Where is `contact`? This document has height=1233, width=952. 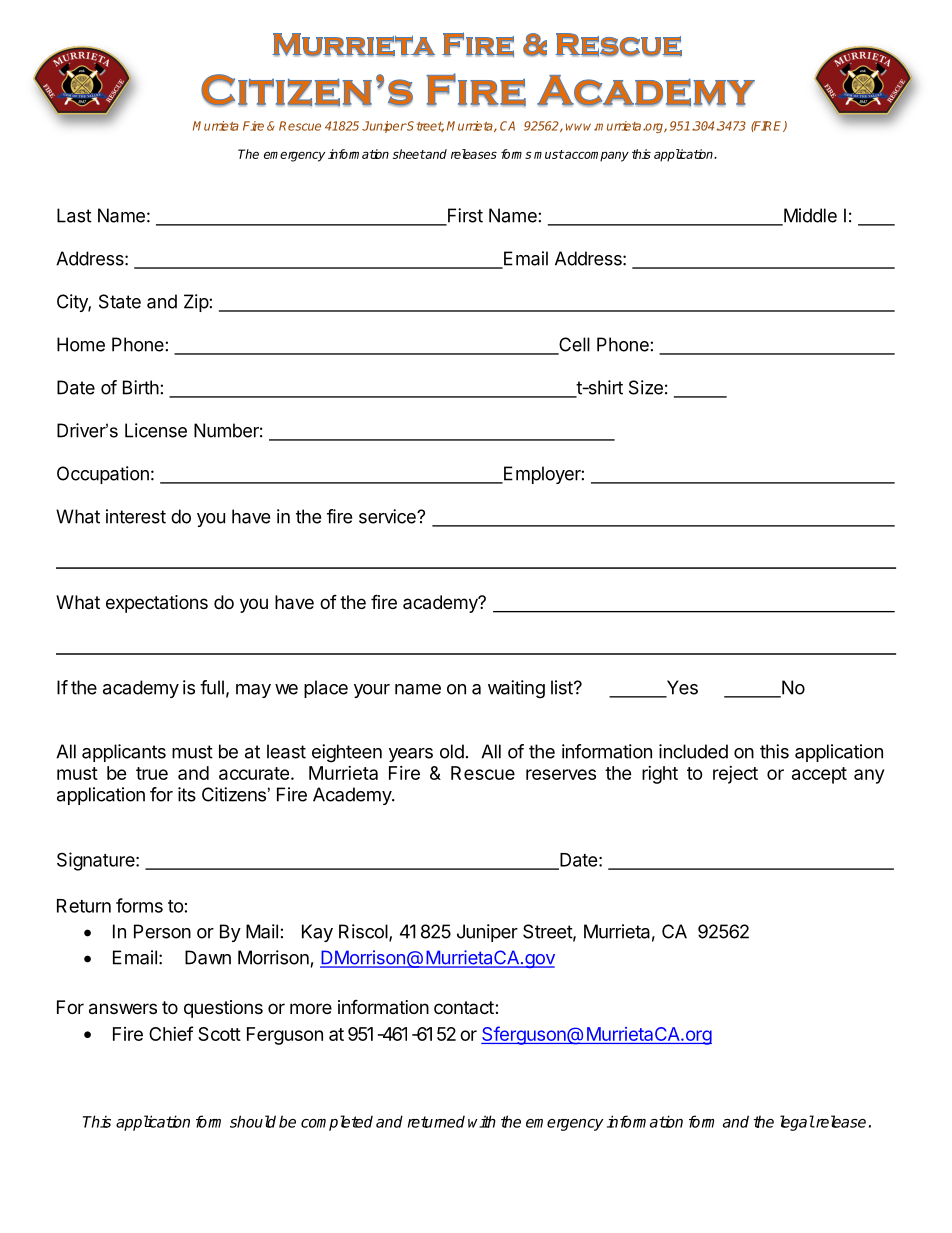
contact is located at coordinates (464, 1007).
